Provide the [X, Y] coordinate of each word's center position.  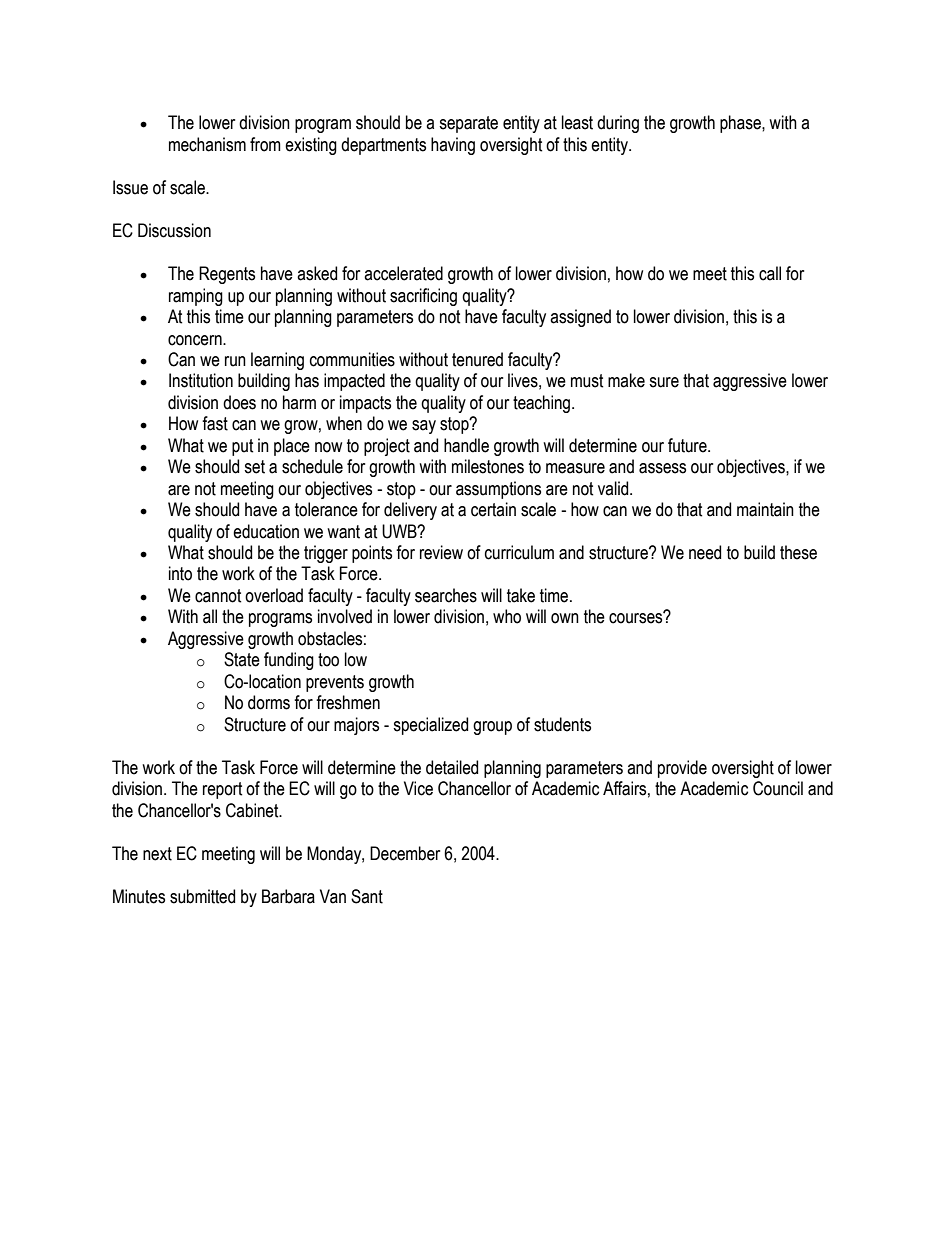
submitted [202, 896]
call [770, 273]
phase [741, 124]
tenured [477, 359]
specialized [430, 726]
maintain [765, 509]
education [266, 531]
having [453, 146]
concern [196, 340]
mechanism [207, 144]
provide [682, 769]
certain [493, 509]
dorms [269, 702]
